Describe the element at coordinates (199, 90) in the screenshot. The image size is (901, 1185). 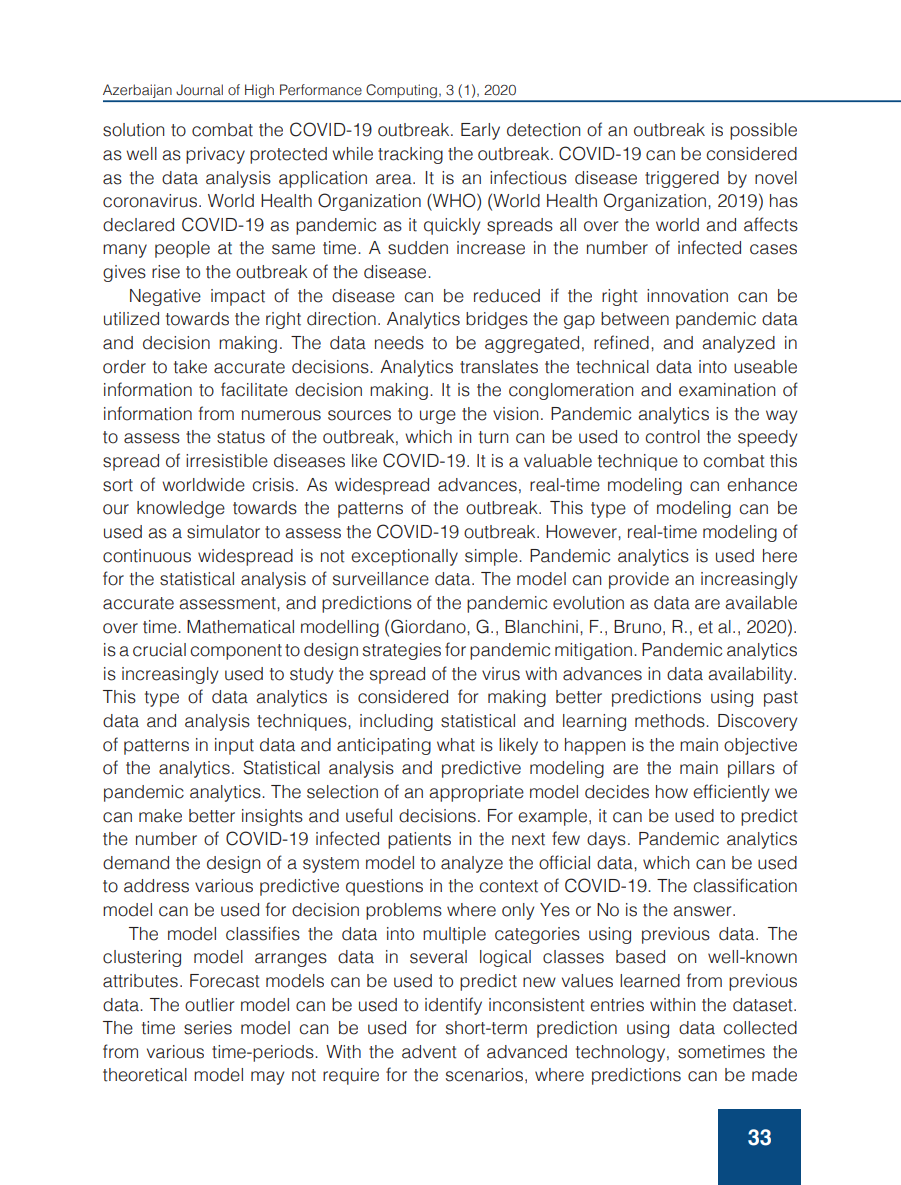
I see `Journal` at that location.
